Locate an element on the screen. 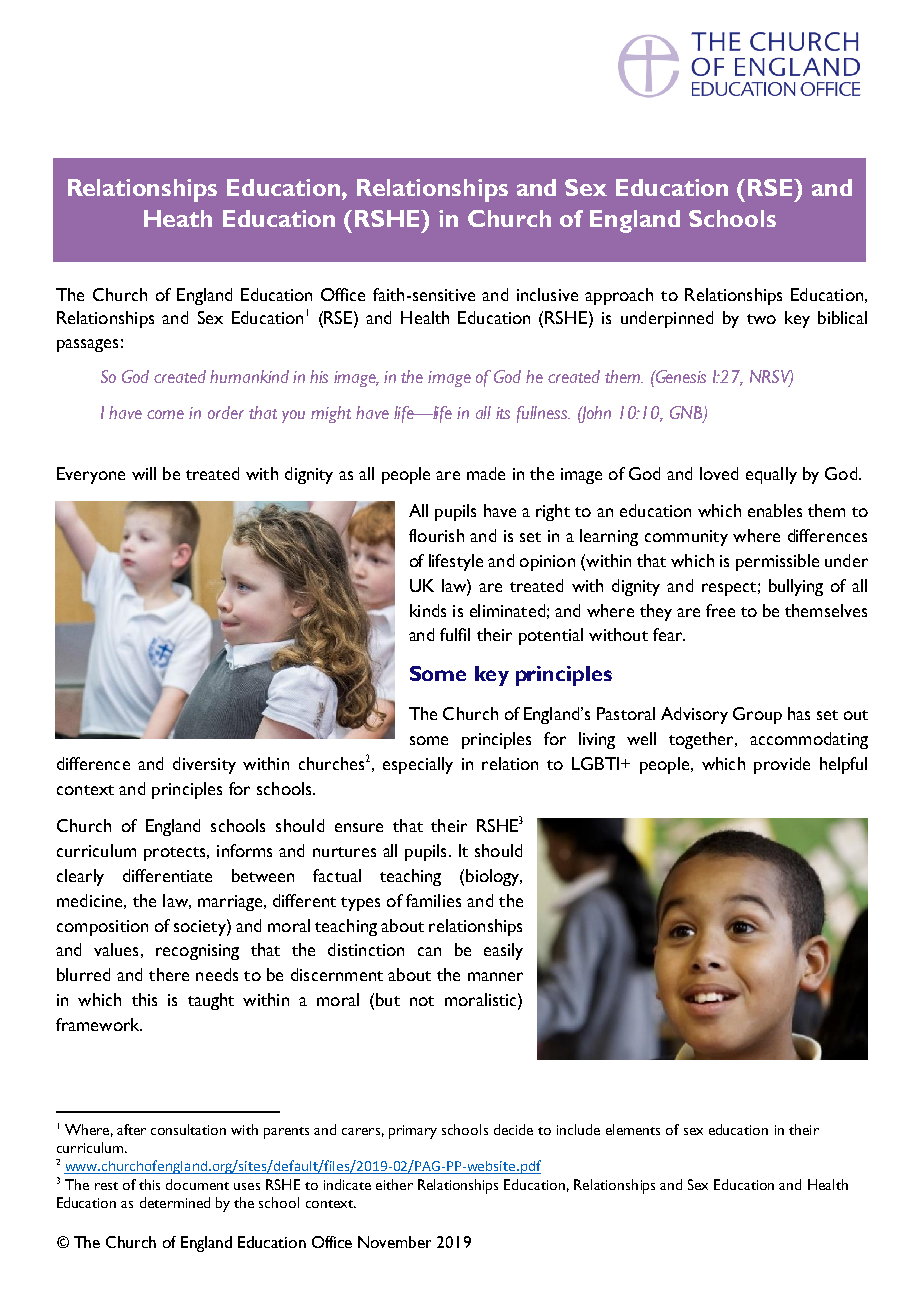 The image size is (924, 1308). two is located at coordinates (761, 319).
